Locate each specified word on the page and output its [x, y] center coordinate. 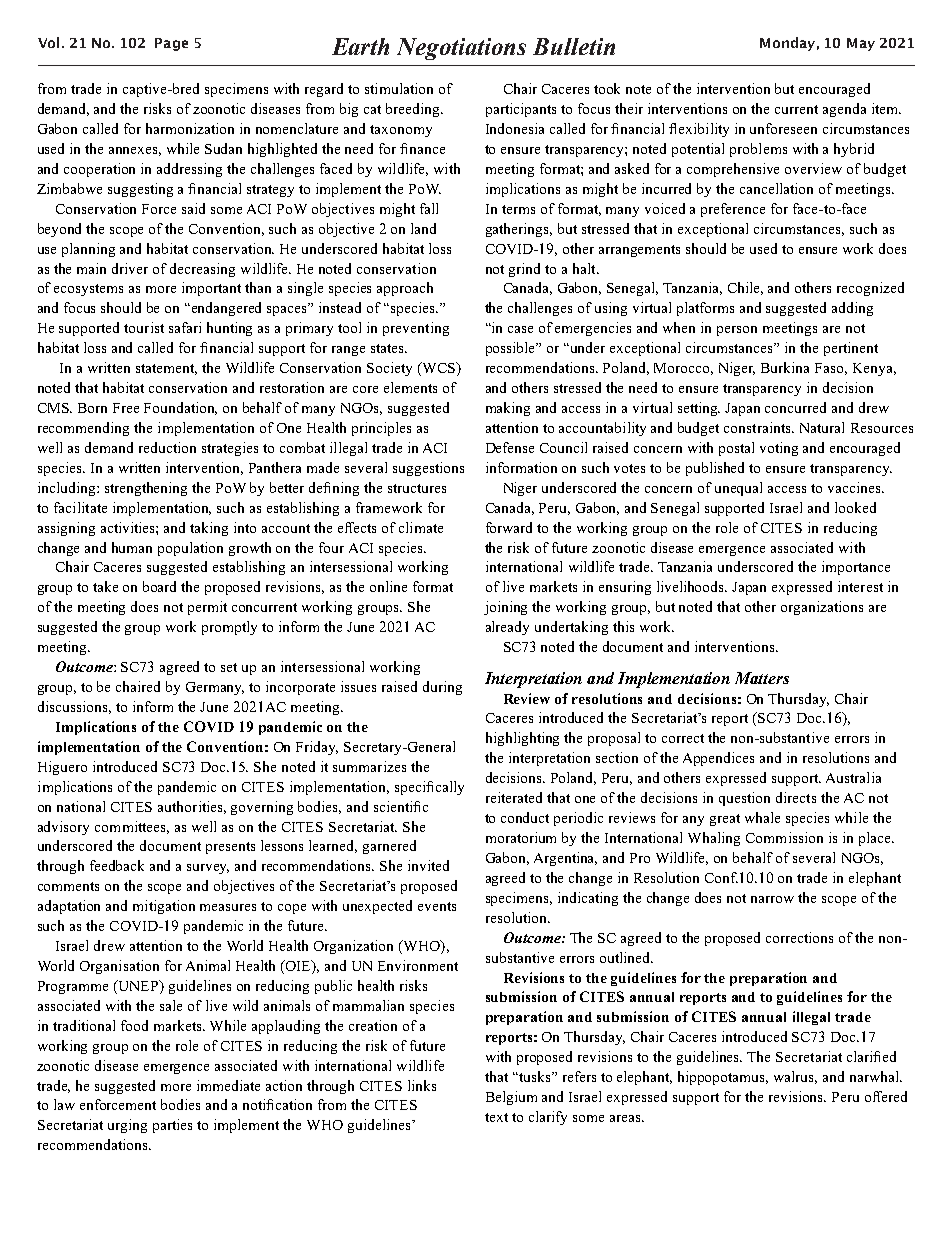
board [159, 586]
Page [171, 44]
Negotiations [461, 49]
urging [127, 1126]
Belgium [511, 1098]
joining [505, 608]
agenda [844, 110]
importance [856, 568]
